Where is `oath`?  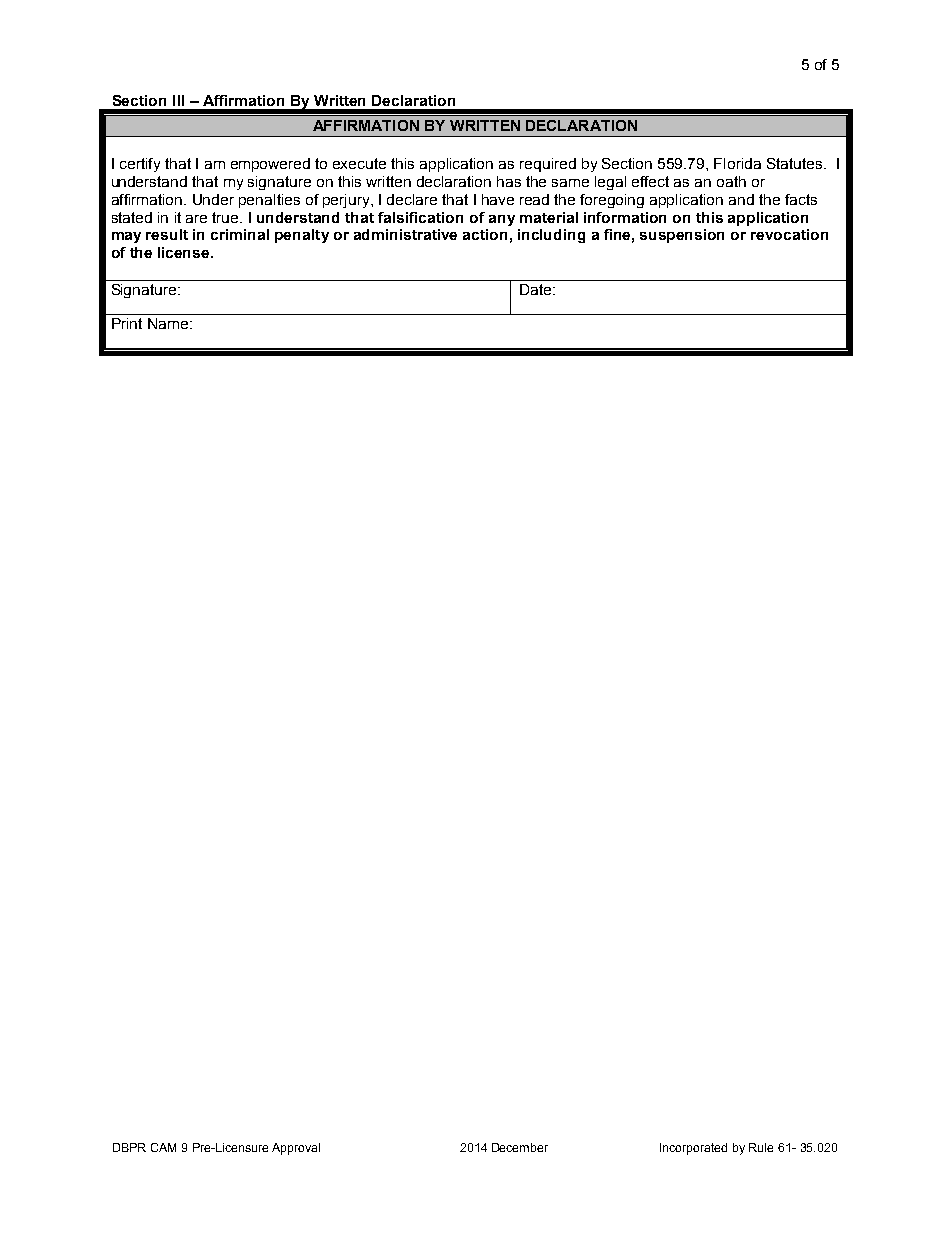 oath is located at coordinates (731, 181).
